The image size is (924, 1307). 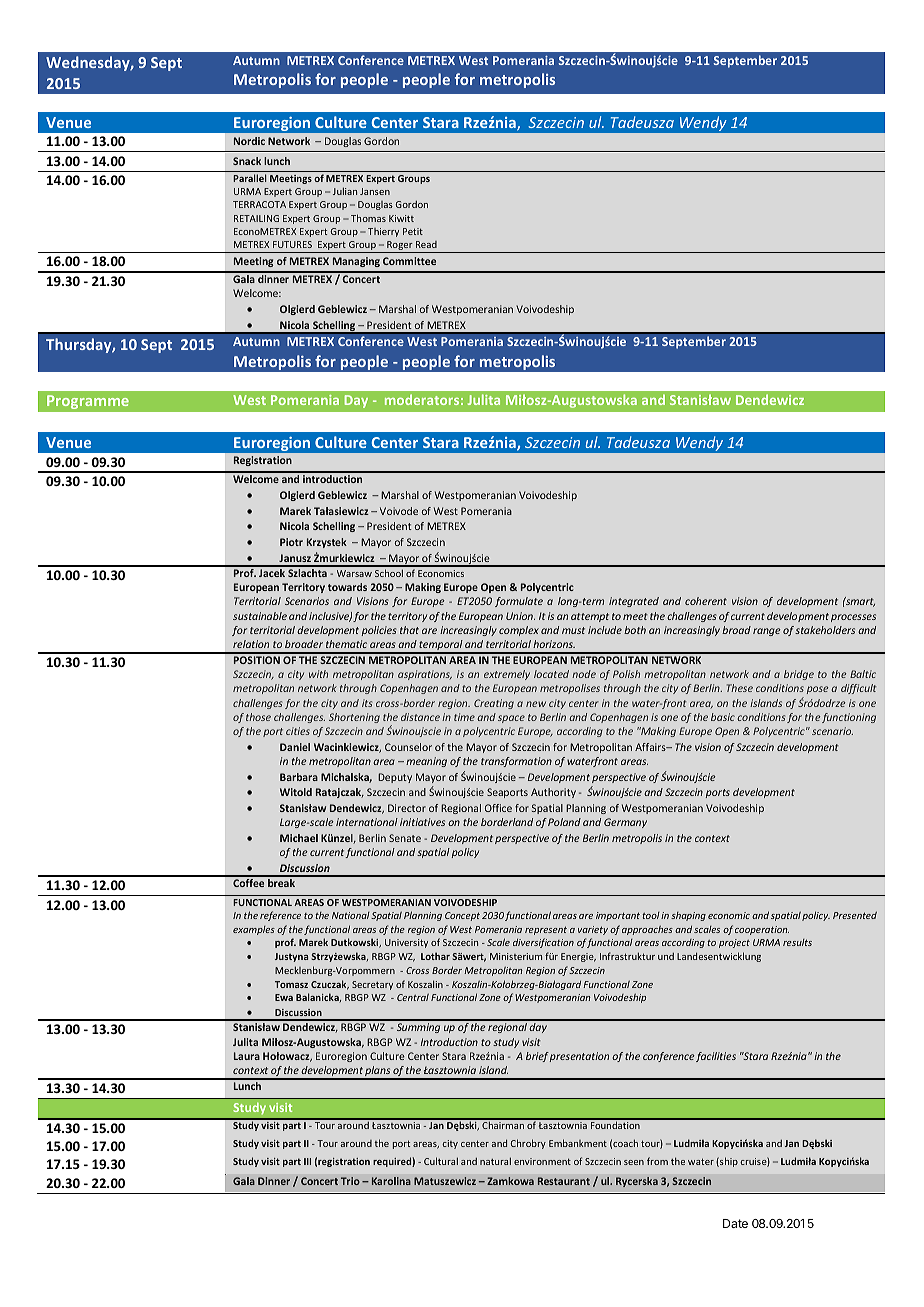 What do you see at coordinates (797, 942) in the screenshot?
I see `results` at bounding box center [797, 942].
